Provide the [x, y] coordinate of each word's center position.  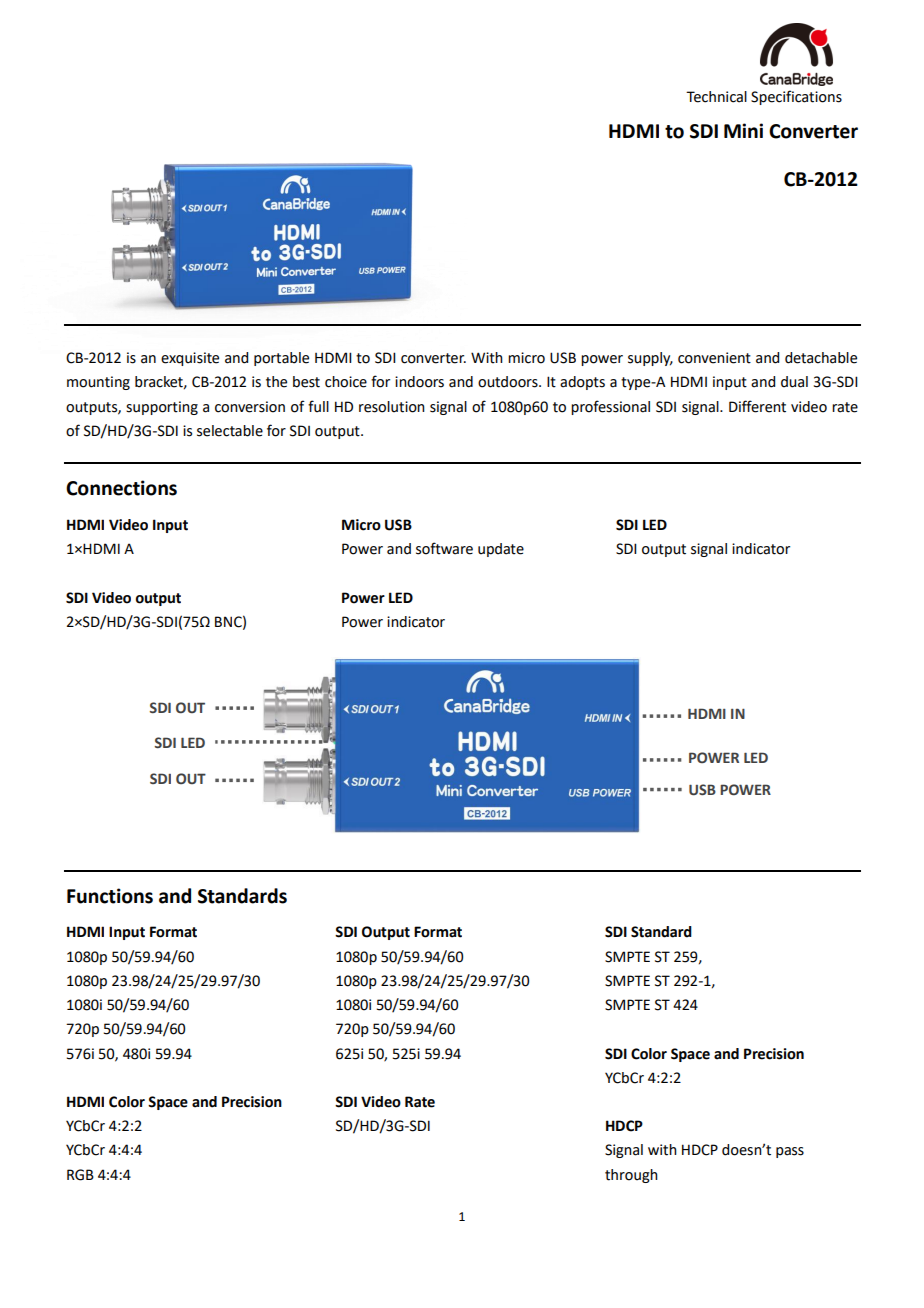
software [444, 548]
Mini [743, 130]
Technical [716, 97]
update [501, 550]
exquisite [190, 359]
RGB [80, 1175]
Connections [121, 488]
